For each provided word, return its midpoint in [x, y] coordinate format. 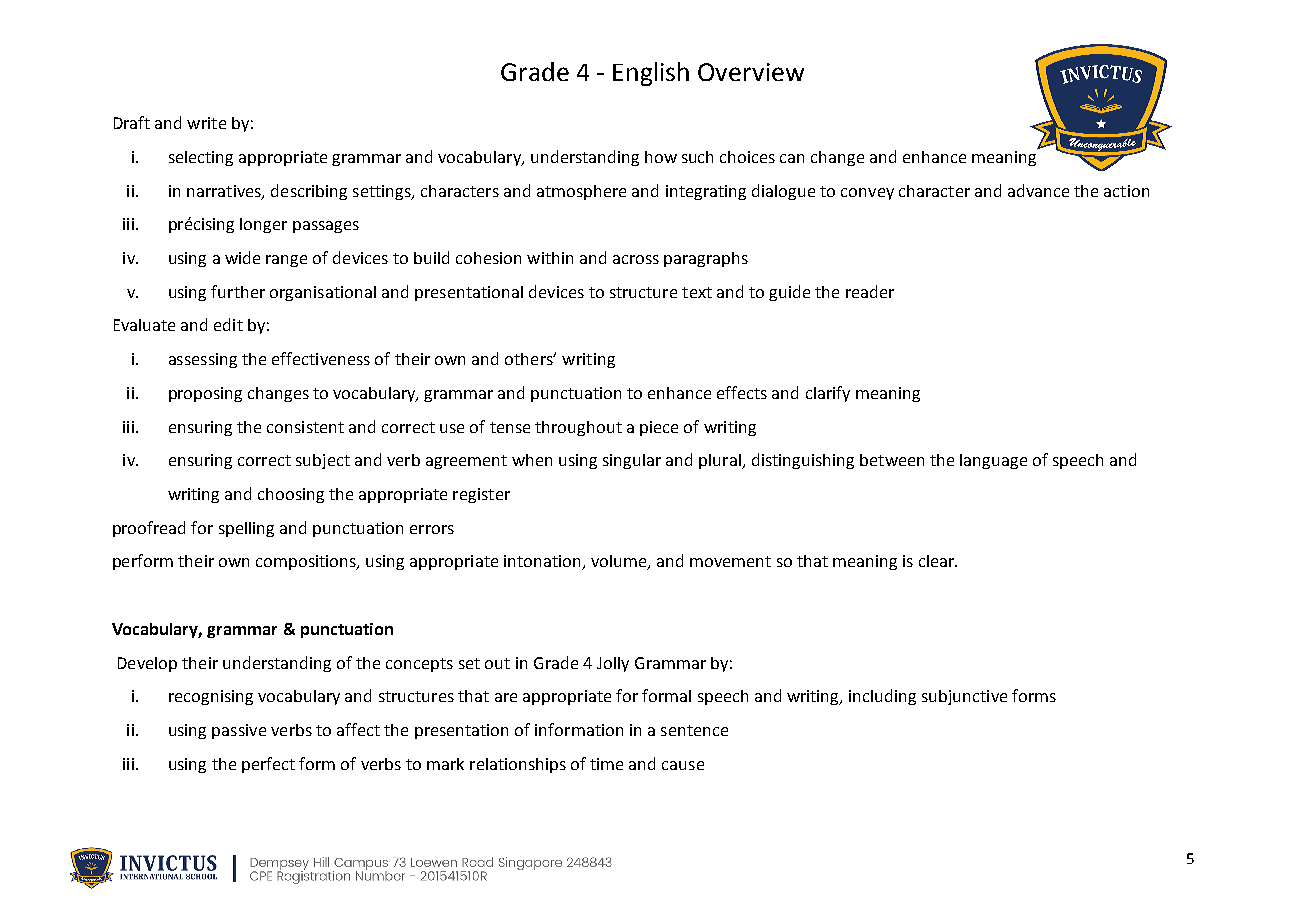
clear [938, 561]
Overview [751, 72]
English [651, 74]
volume [620, 562]
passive [239, 731]
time [606, 764]
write [206, 123]
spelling [246, 529]
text [697, 292]
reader [870, 291]
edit [228, 324]
